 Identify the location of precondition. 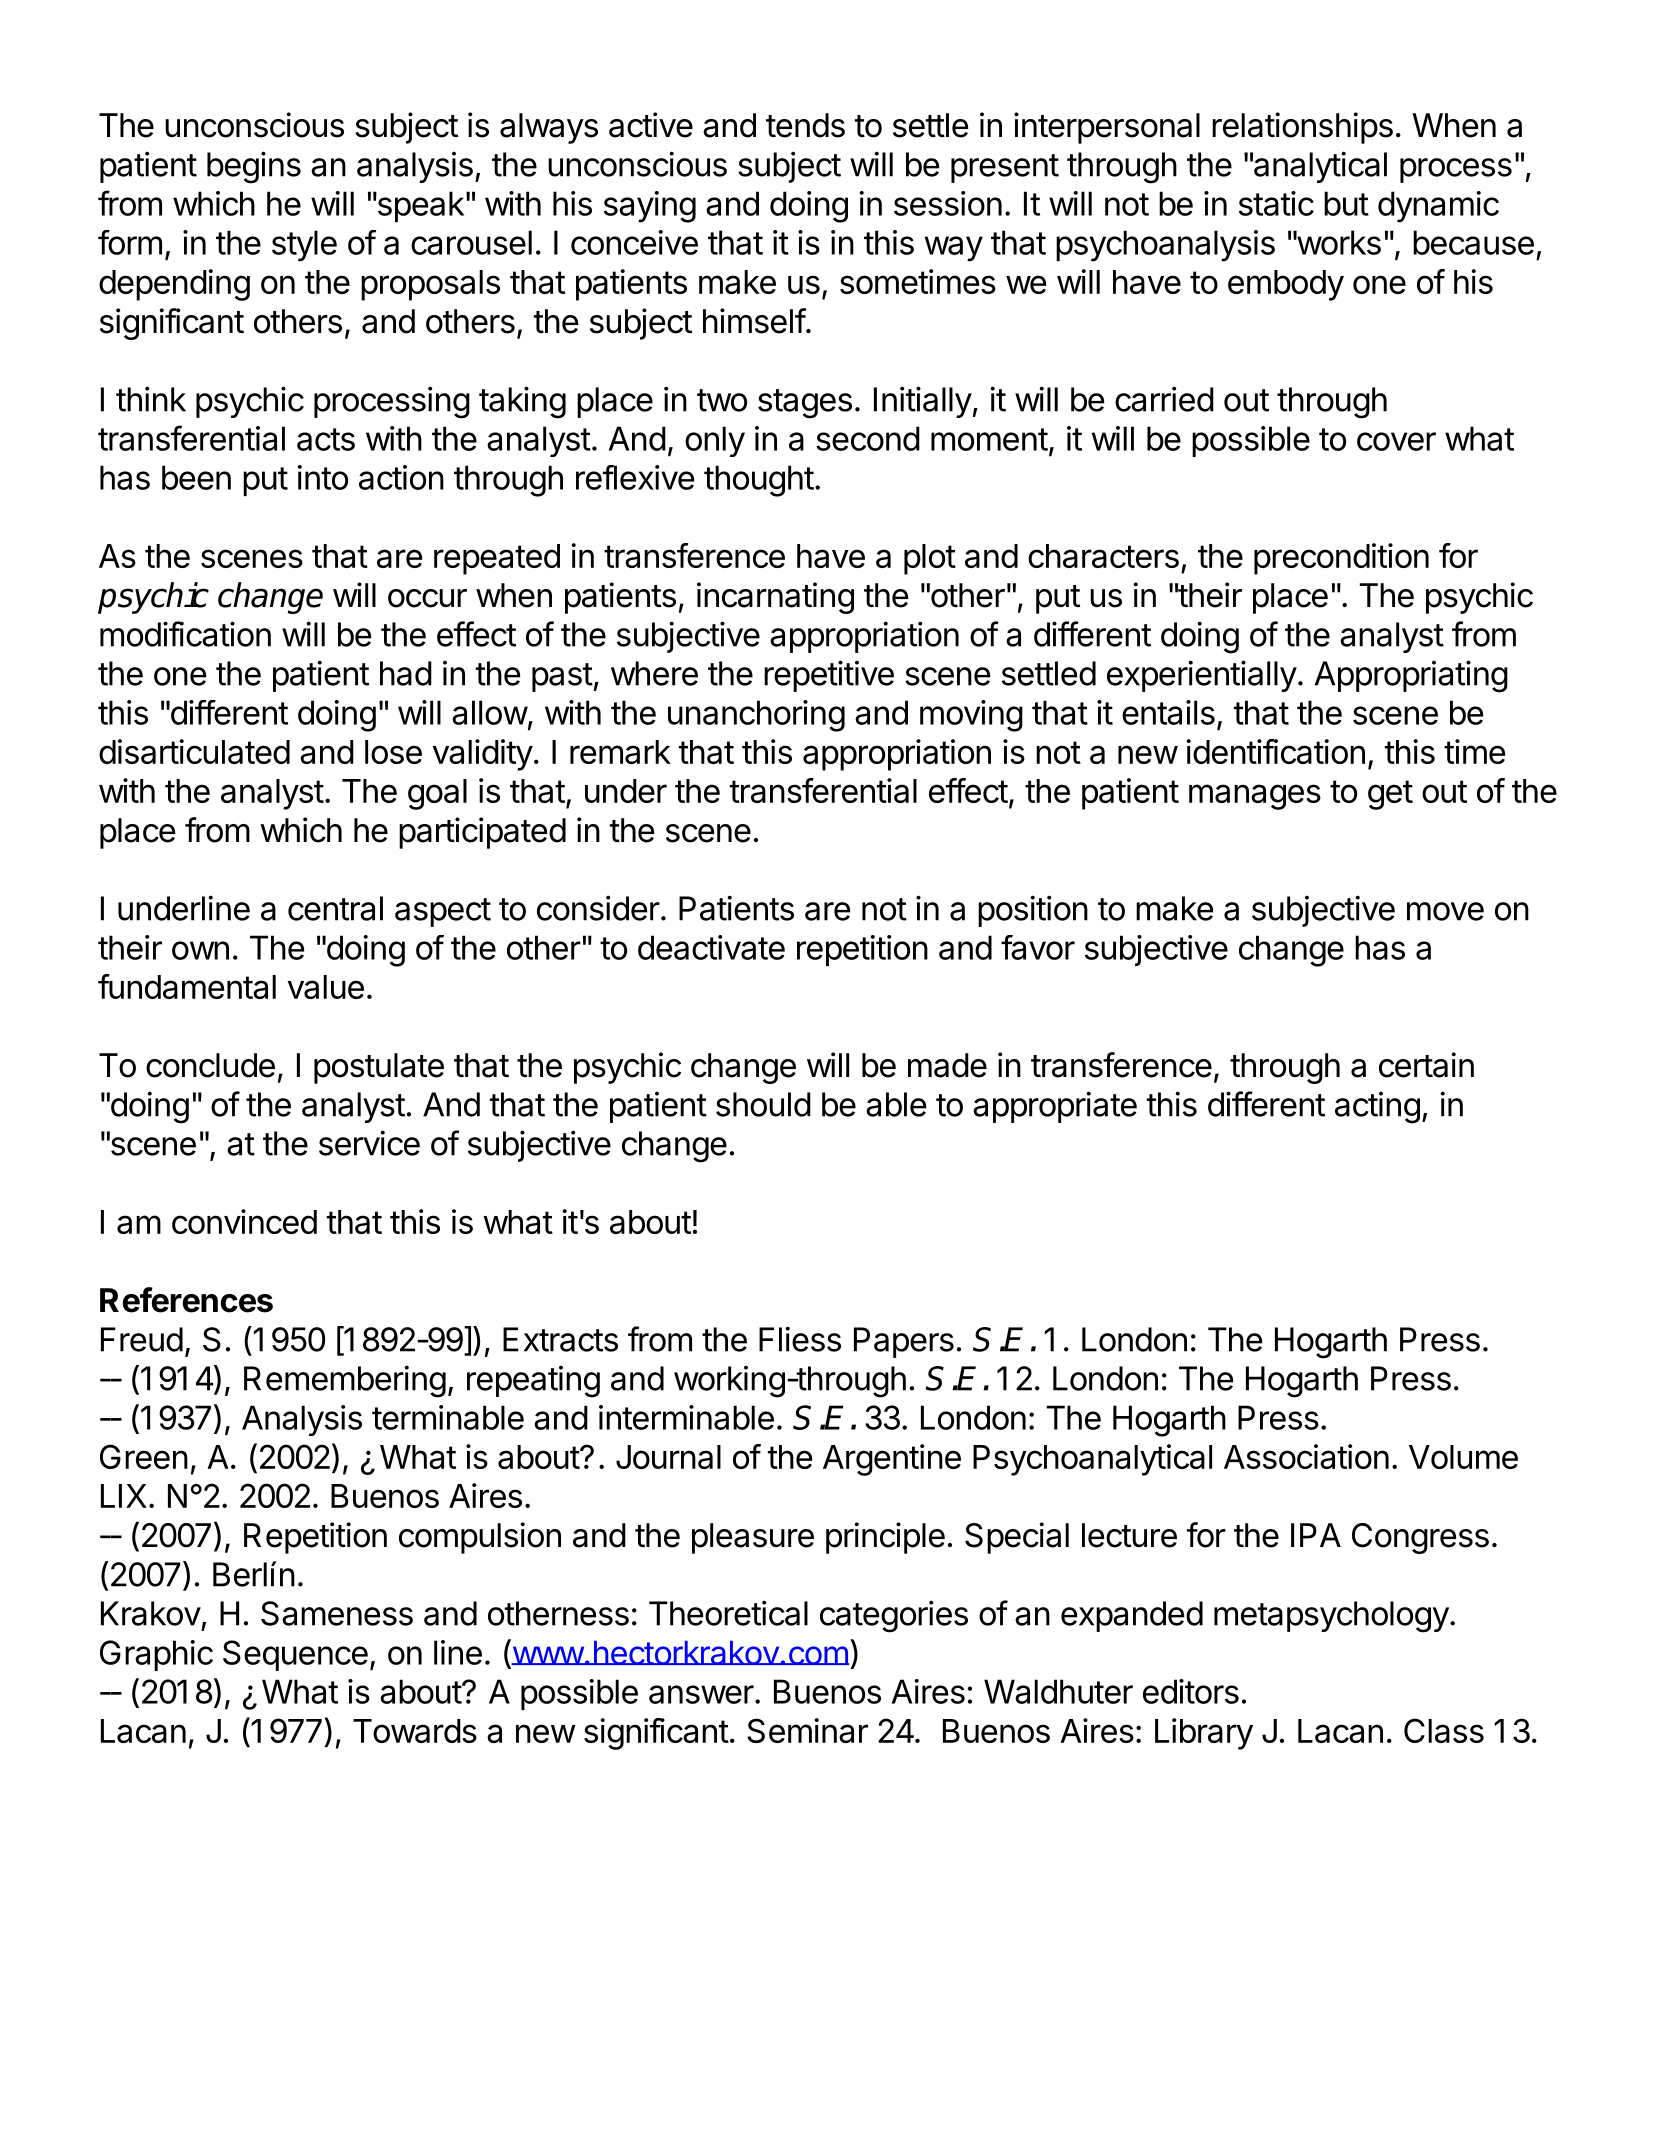
(1341, 559).
